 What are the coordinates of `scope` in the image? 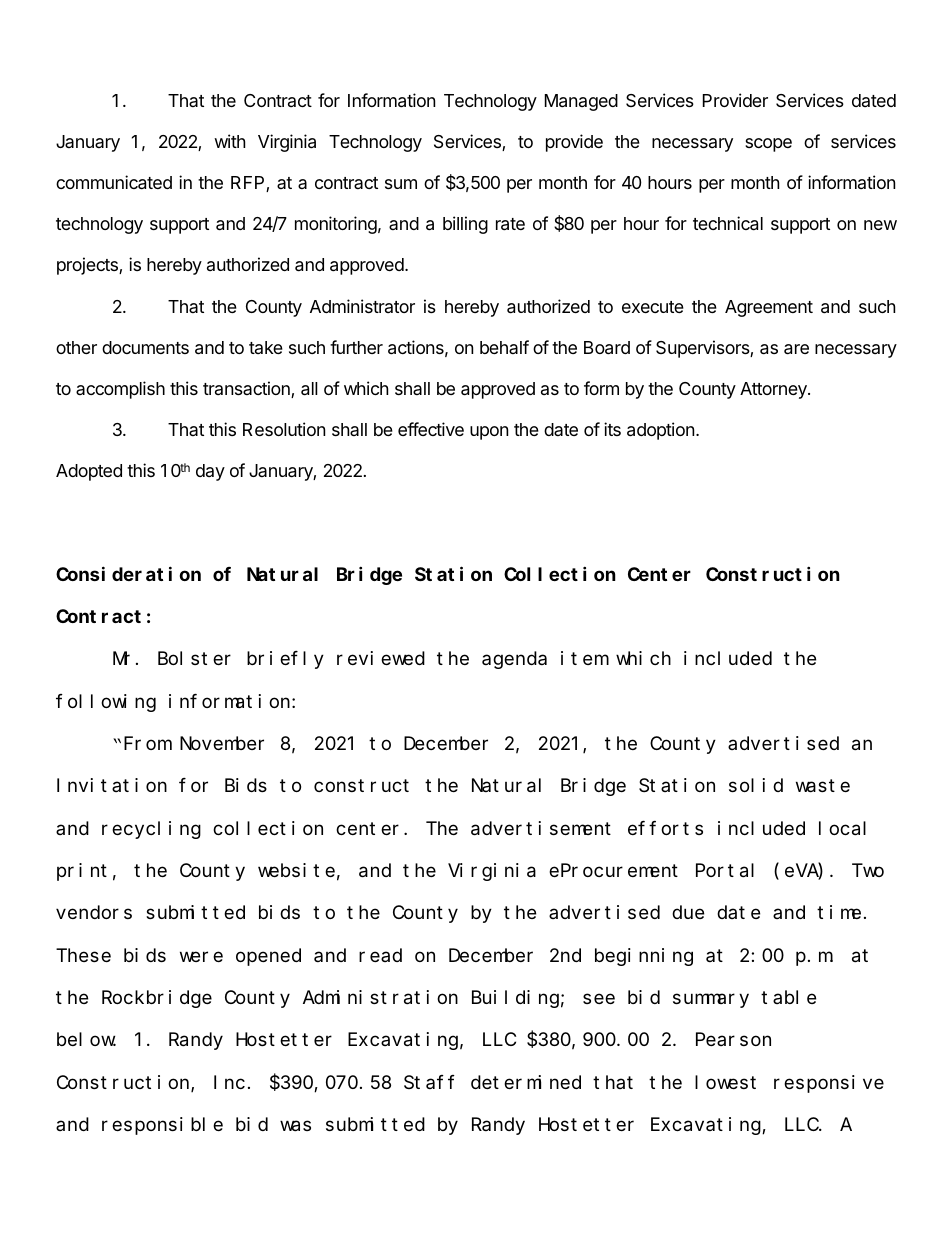 It's located at (768, 145).
